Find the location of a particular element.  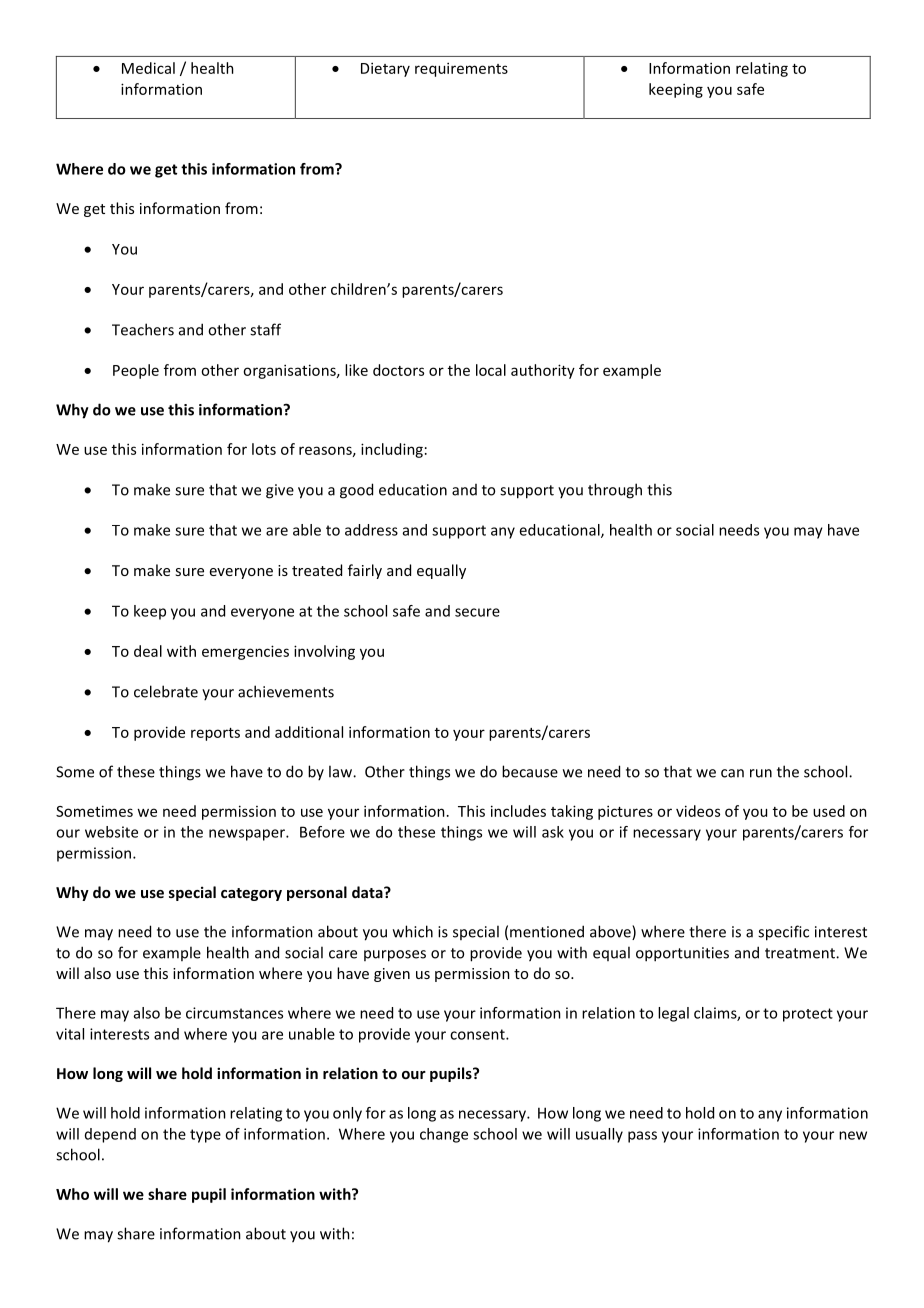

People is located at coordinates (136, 371).
